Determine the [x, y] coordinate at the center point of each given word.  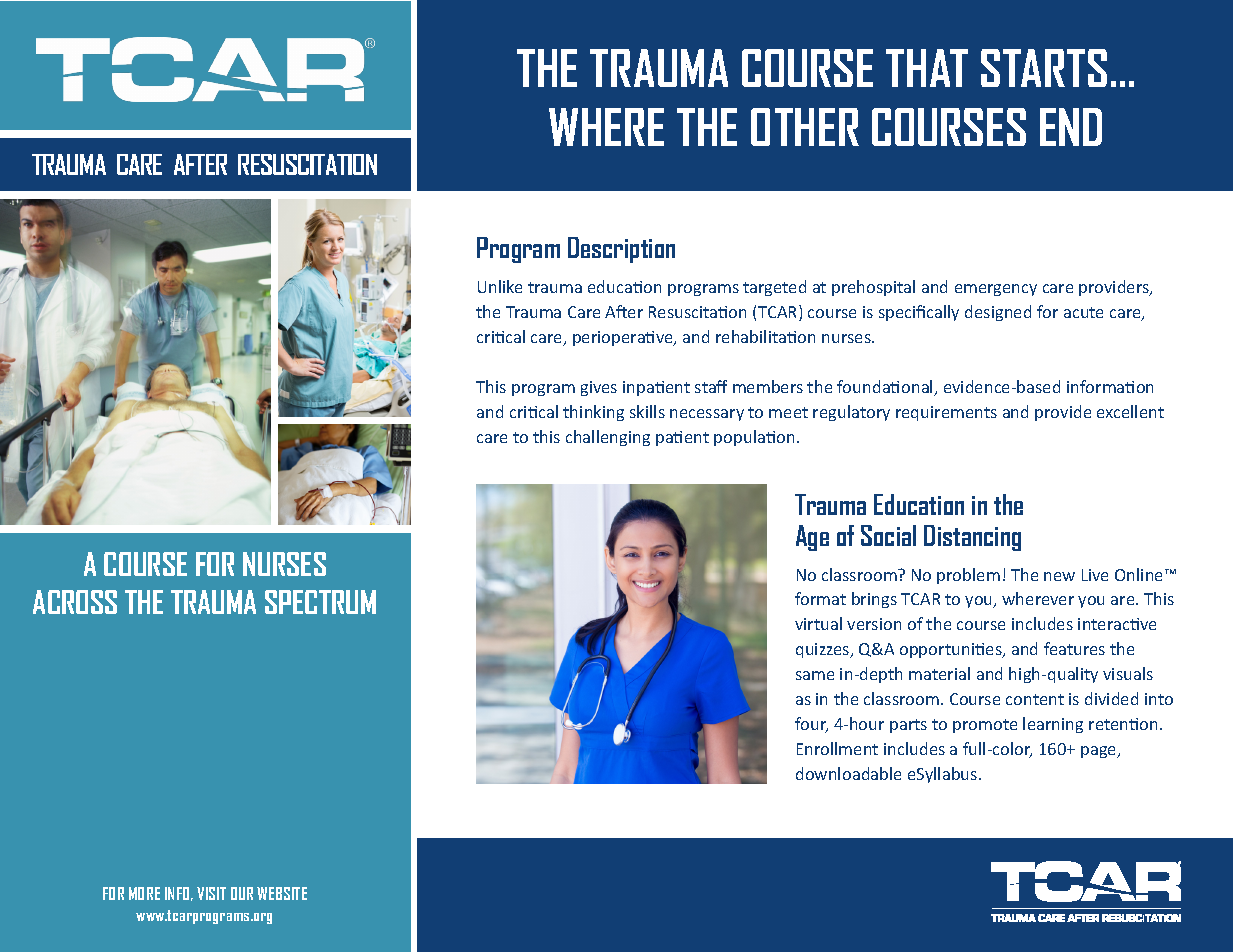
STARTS [1044, 68]
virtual [818, 623]
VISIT [211, 893]
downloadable [848, 773]
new [1059, 576]
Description [621, 250]
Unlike [500, 286]
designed [998, 313]
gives [599, 388]
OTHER [805, 127]
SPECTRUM [320, 602]
